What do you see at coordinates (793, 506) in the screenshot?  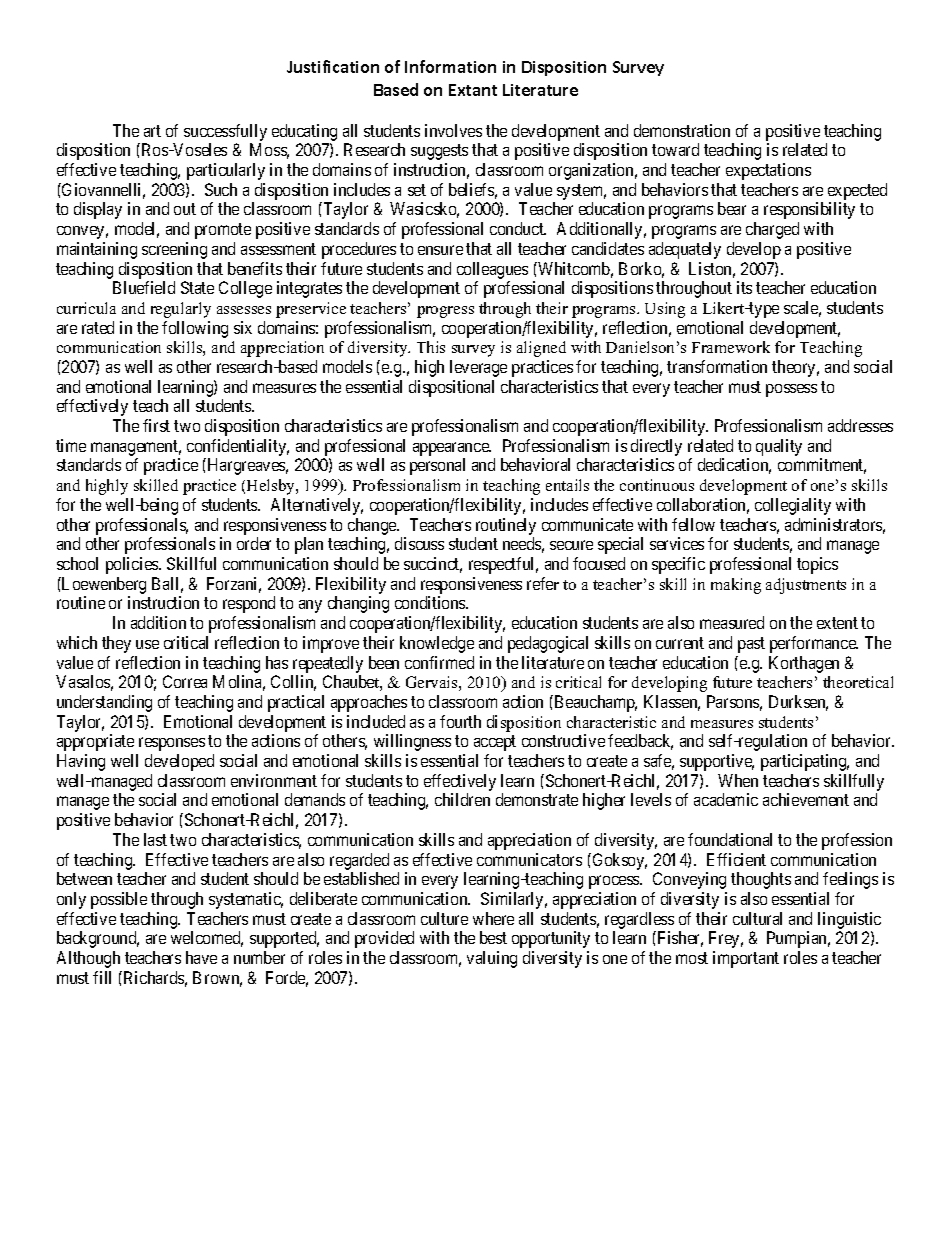 I see `collegiality` at bounding box center [793, 506].
